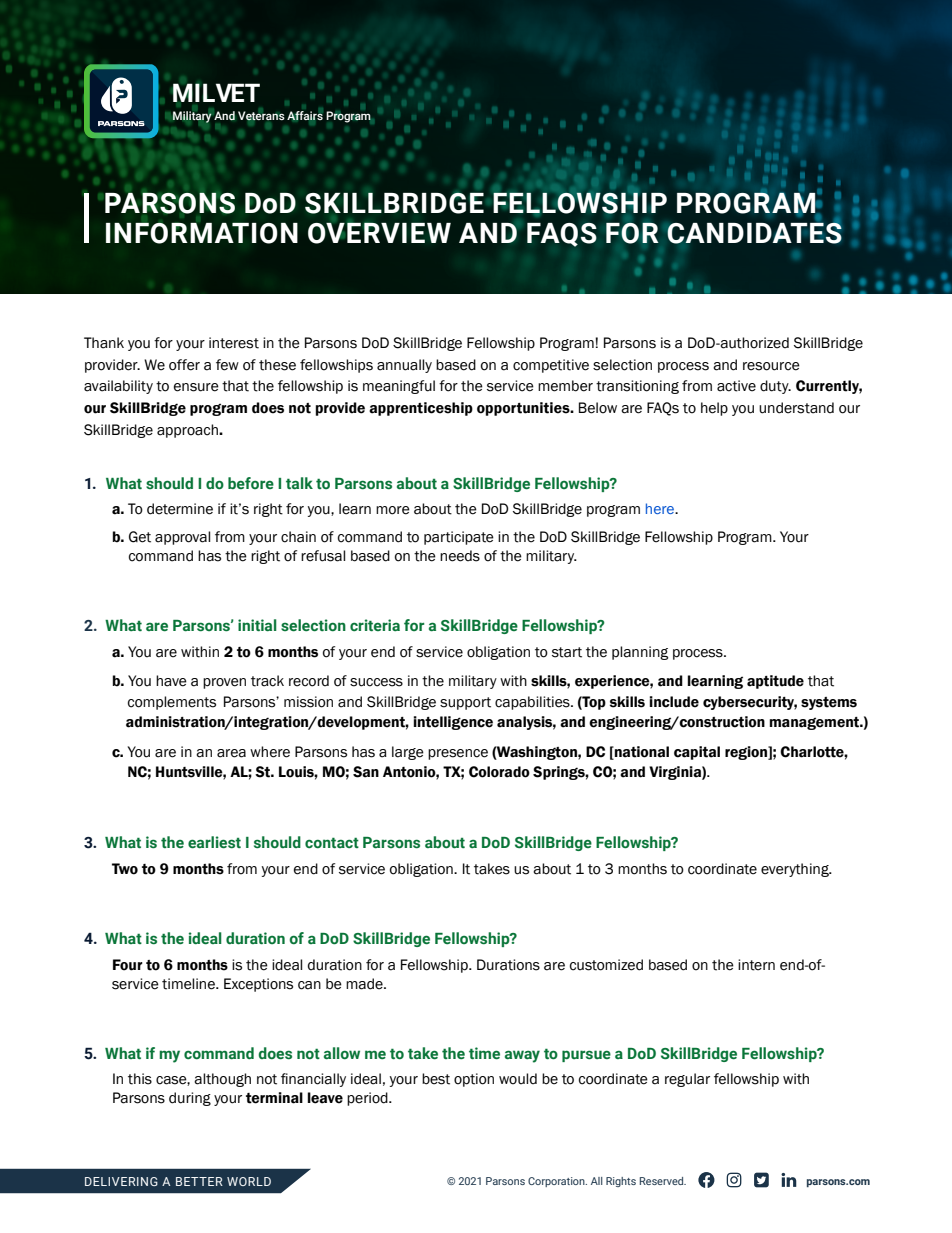 The width and height of the document is (952, 1233). What do you see at coordinates (421, 409) in the document?
I see `apprenticeship` at bounding box center [421, 409].
